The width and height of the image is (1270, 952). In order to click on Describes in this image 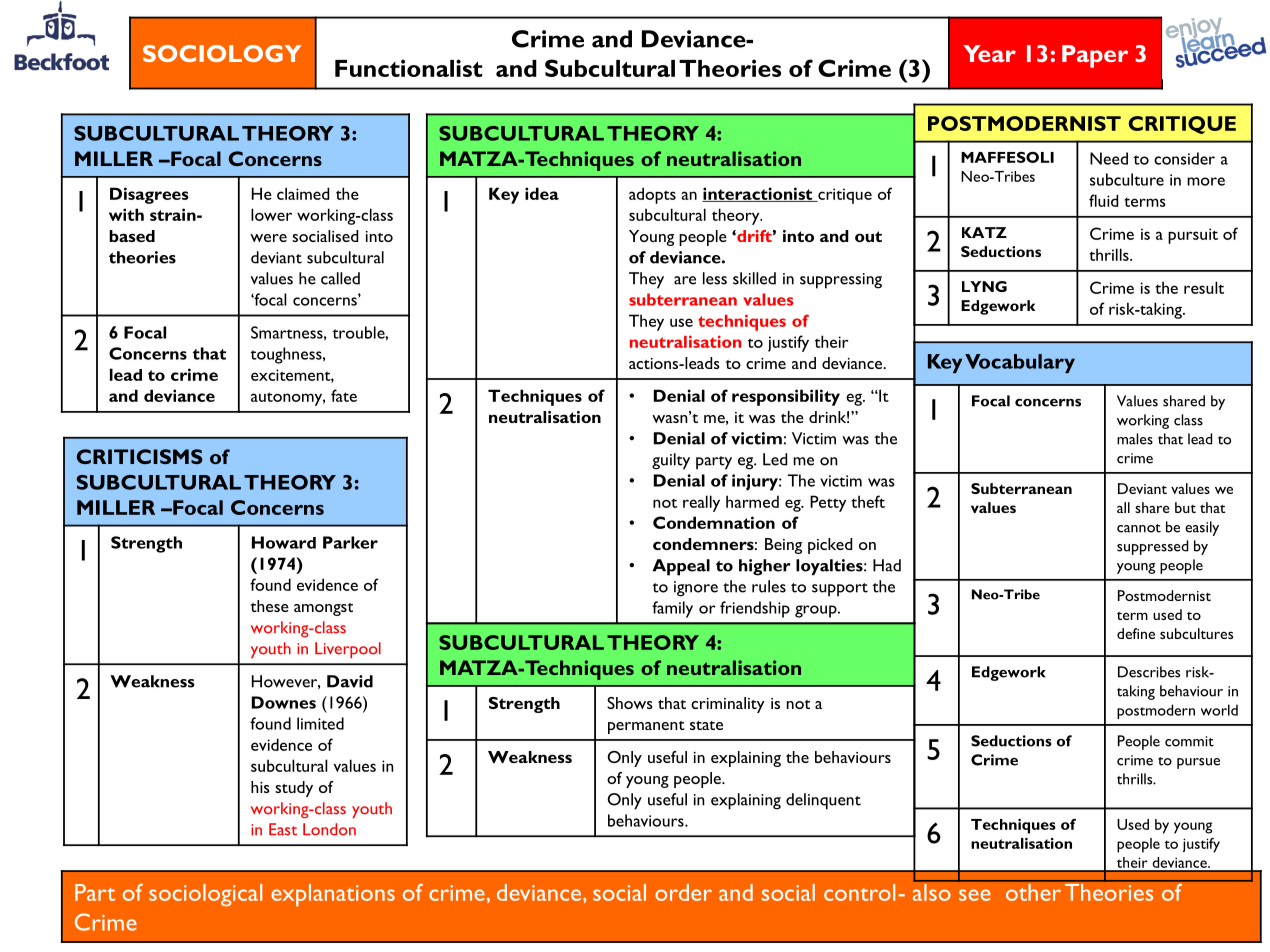, I will do `click(1149, 672)`.
